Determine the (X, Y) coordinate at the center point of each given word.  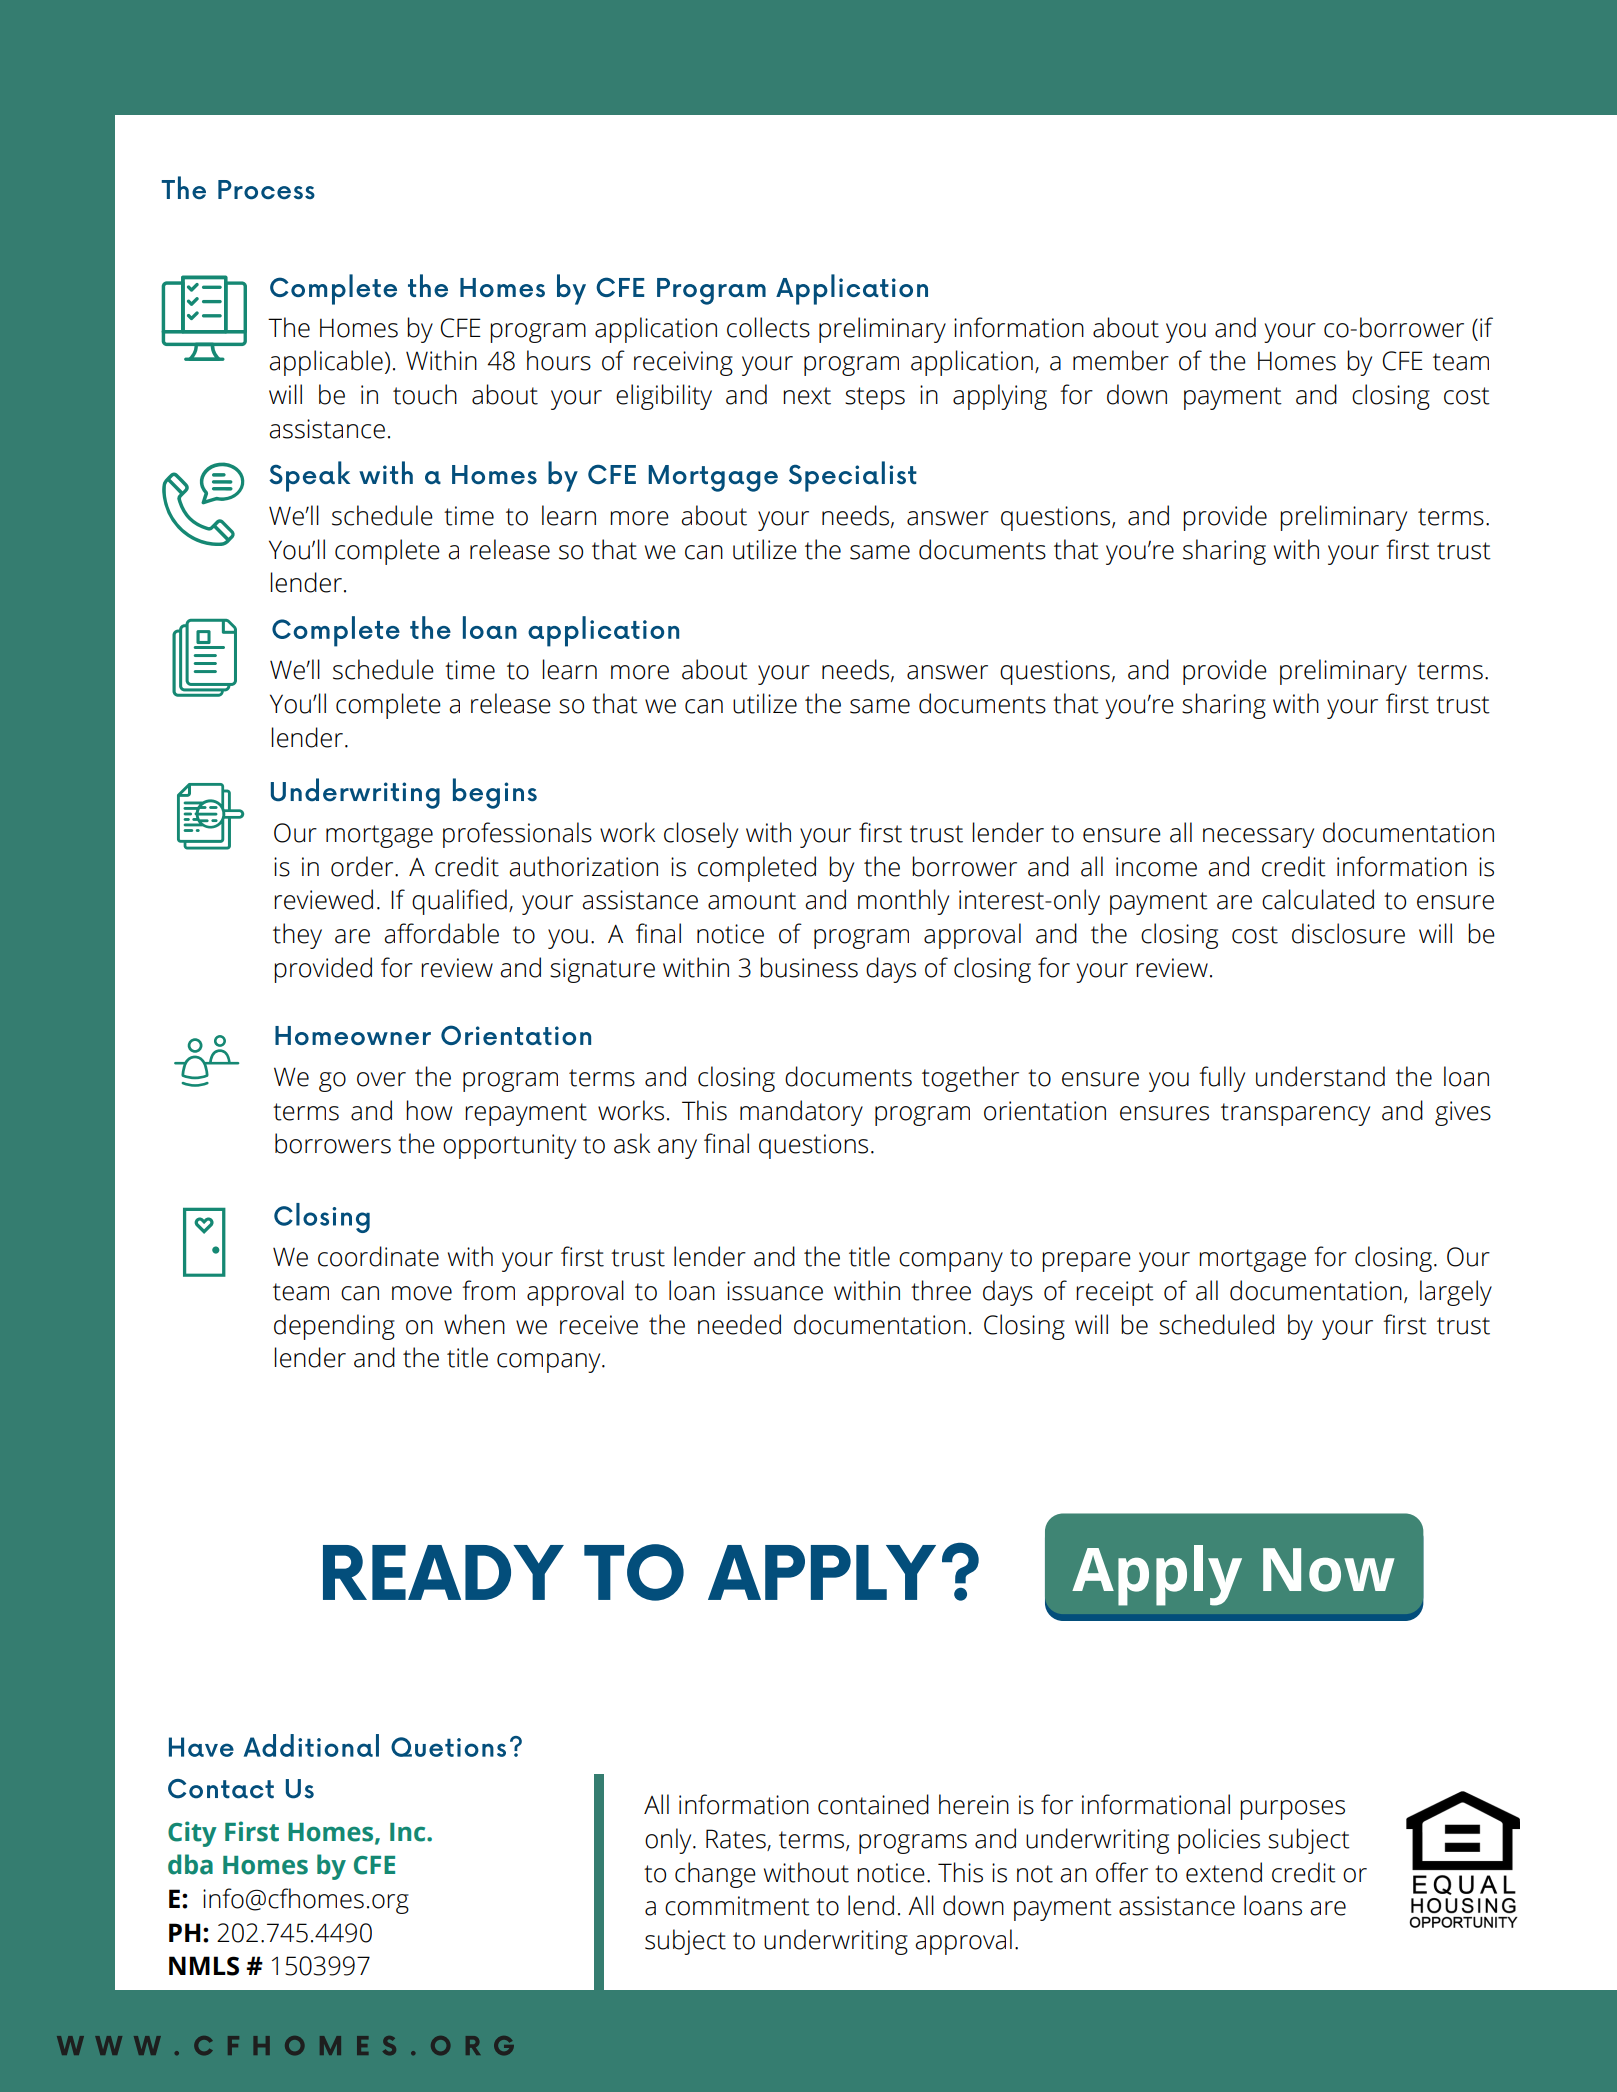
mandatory (801, 1113)
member (1121, 360)
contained (873, 1804)
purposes (1292, 1810)
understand (1320, 1076)
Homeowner (353, 1035)
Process (266, 189)
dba (190, 1864)
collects (768, 327)
